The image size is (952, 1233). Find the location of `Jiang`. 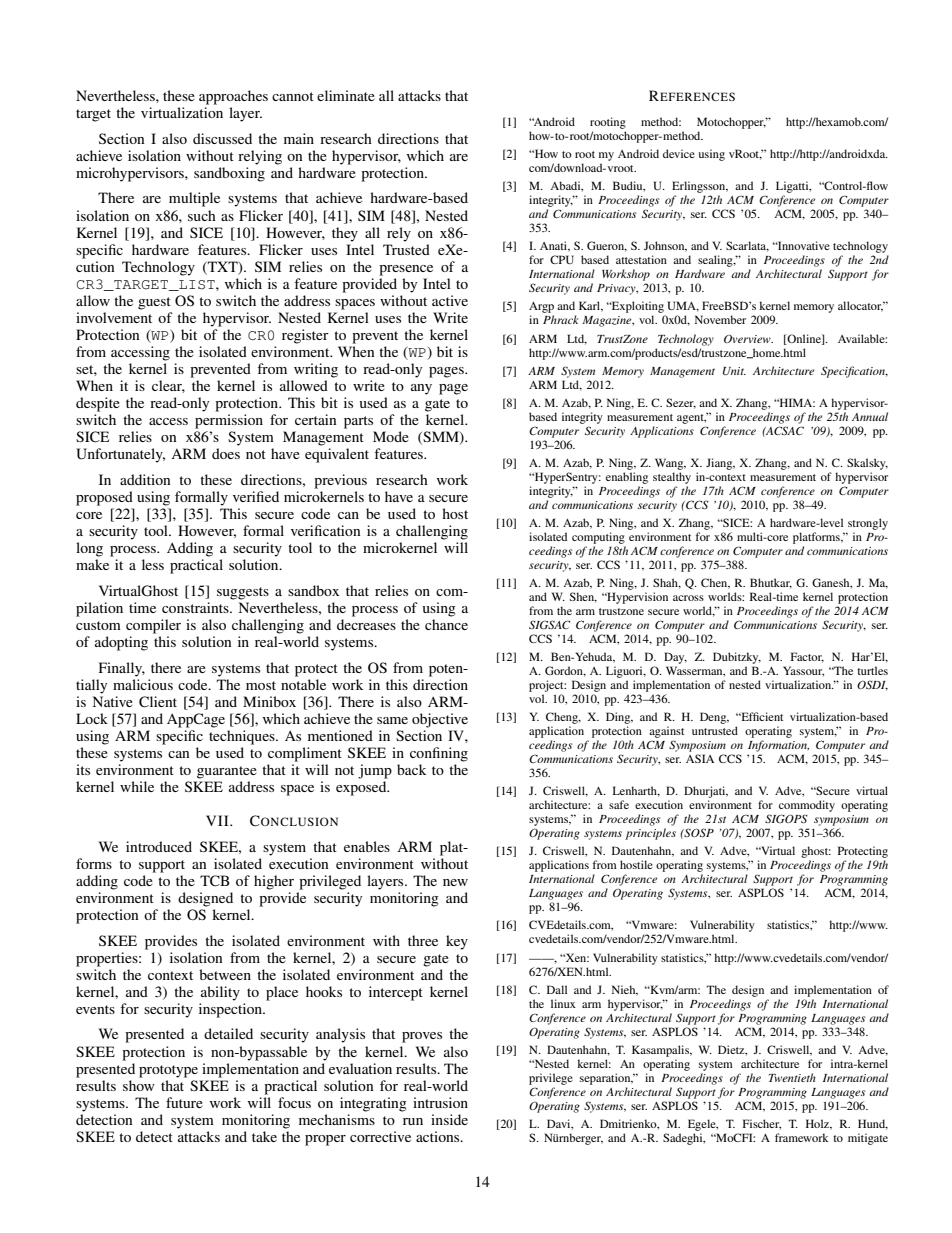

Jiang is located at coordinates (720, 464).
